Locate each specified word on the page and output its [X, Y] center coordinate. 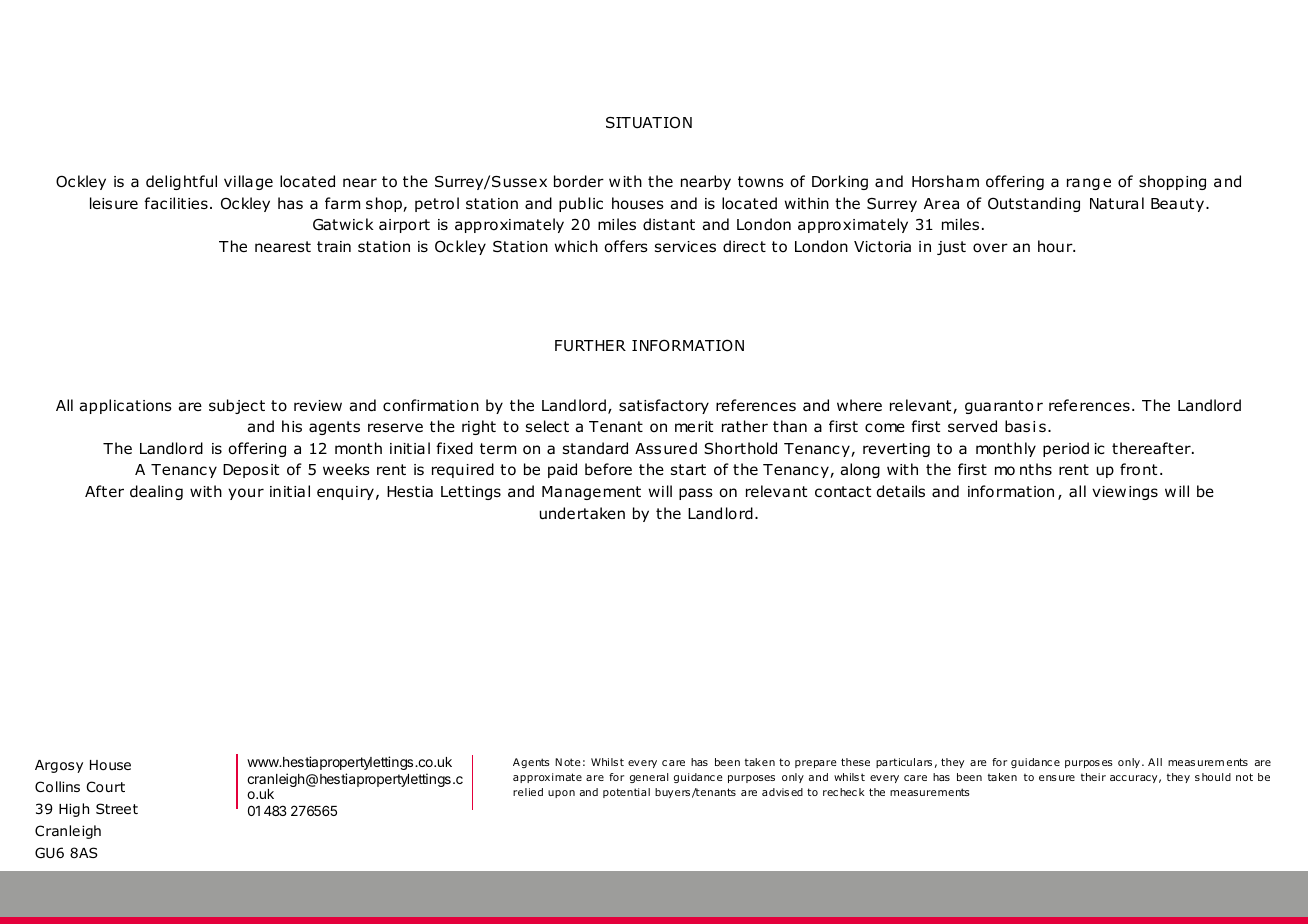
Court [106, 787]
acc [1118, 778]
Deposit [251, 471]
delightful [181, 182]
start [688, 469]
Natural [1117, 203]
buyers [672, 793]
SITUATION [649, 123]
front [1138, 469]
